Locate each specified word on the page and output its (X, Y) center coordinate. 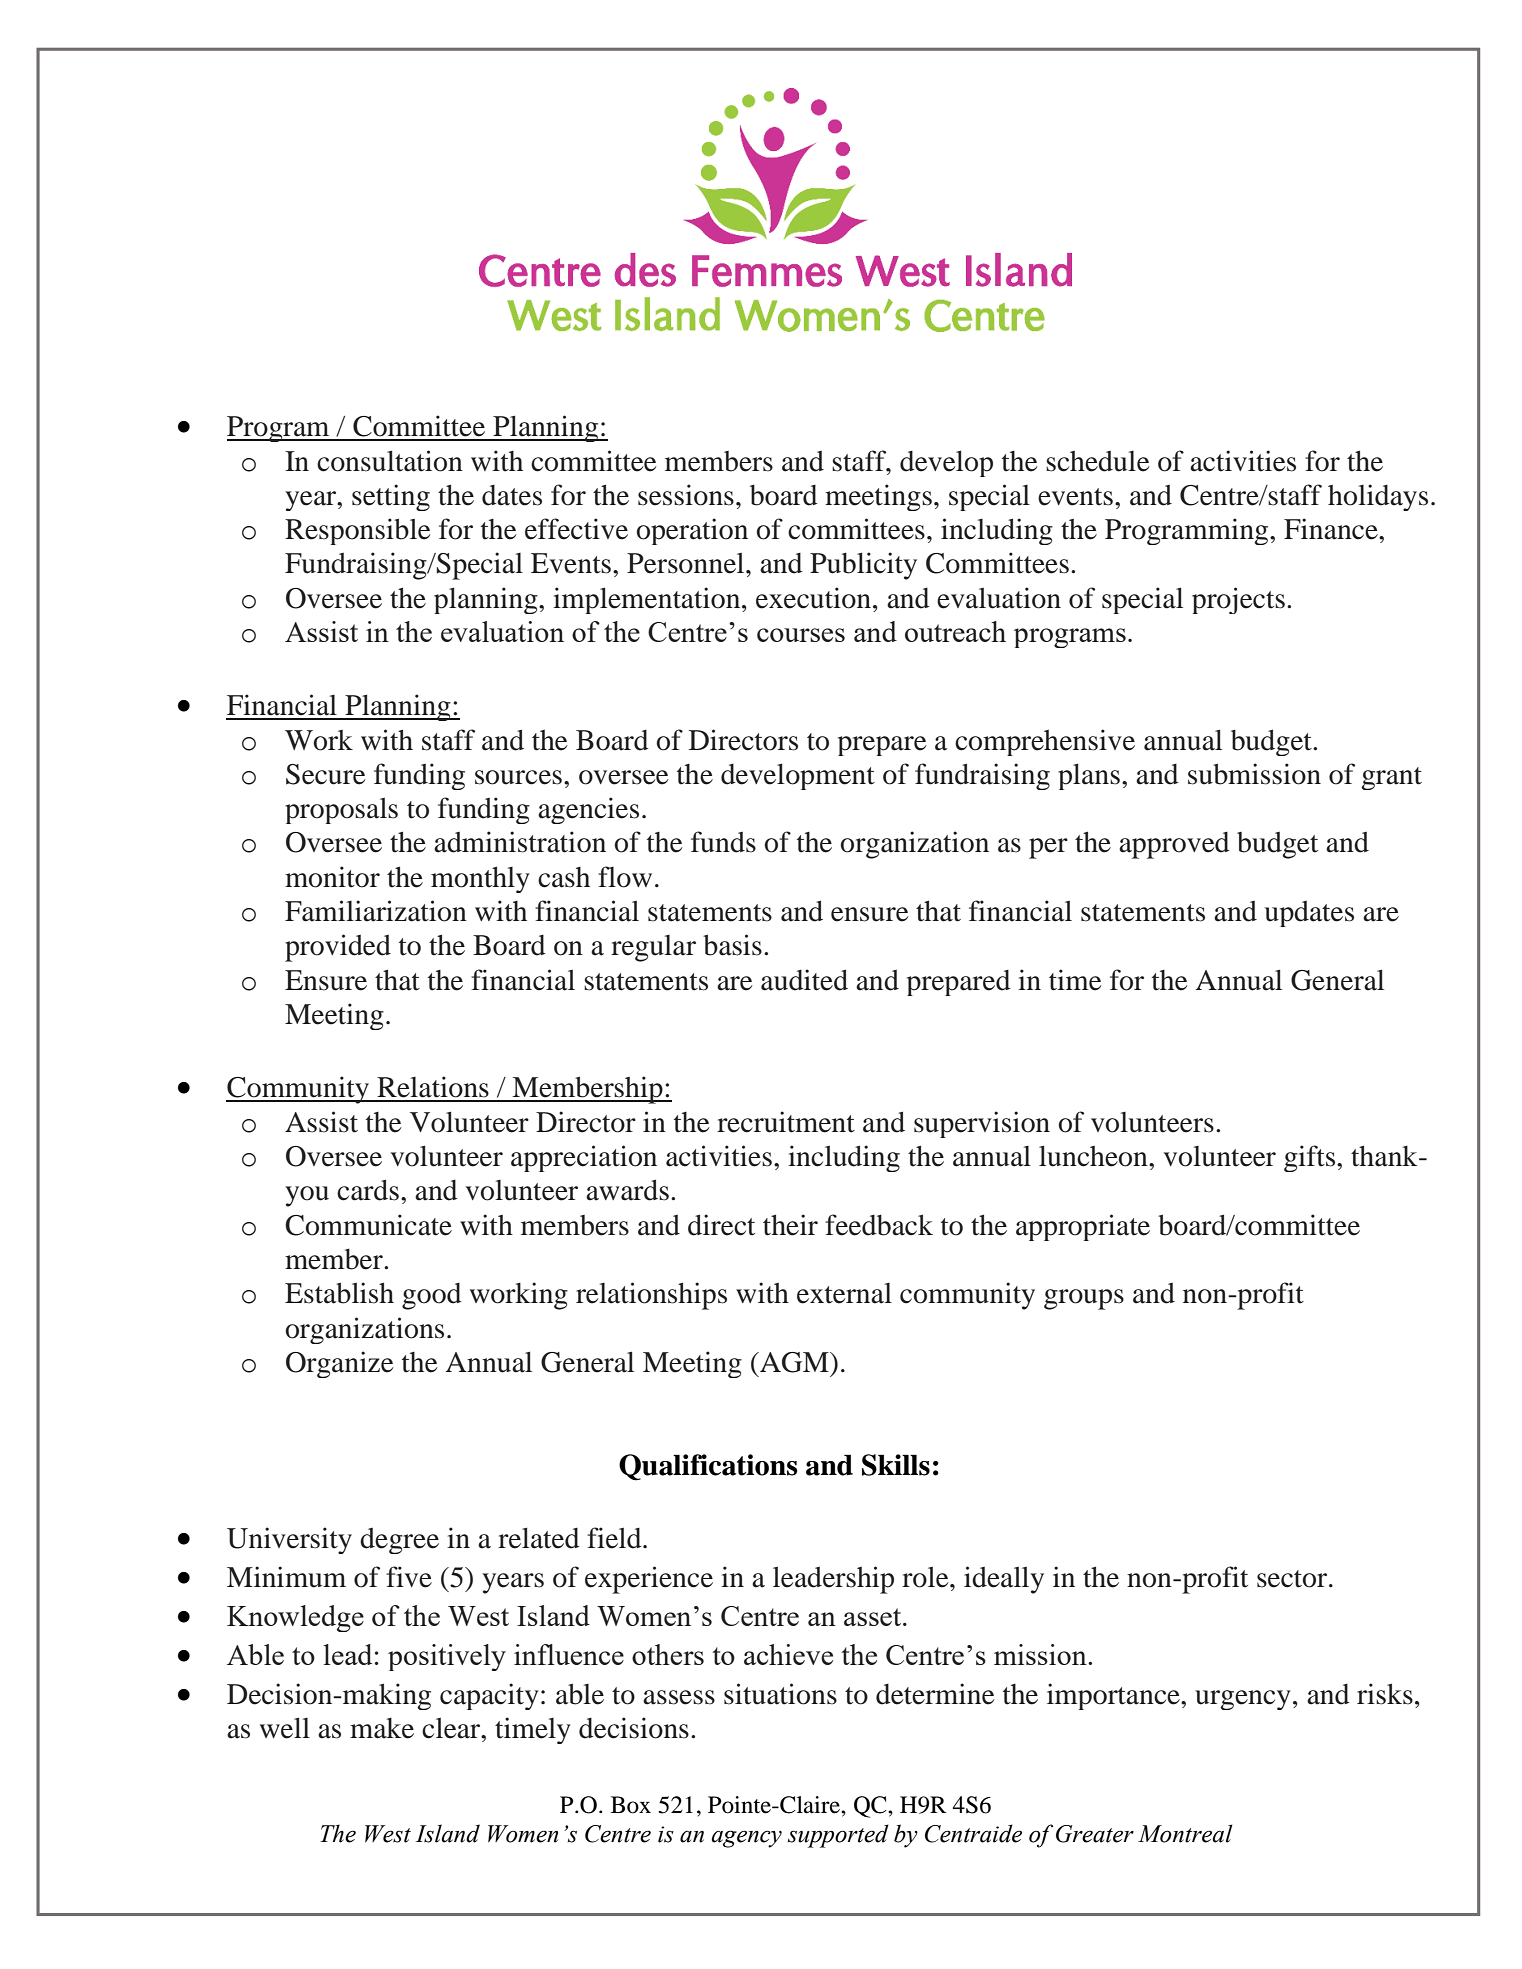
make (382, 1728)
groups (1084, 1299)
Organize (340, 1364)
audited (804, 980)
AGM (794, 1362)
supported (838, 1836)
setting (391, 497)
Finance (1332, 529)
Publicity (863, 566)
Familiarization (376, 911)
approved (1174, 845)
